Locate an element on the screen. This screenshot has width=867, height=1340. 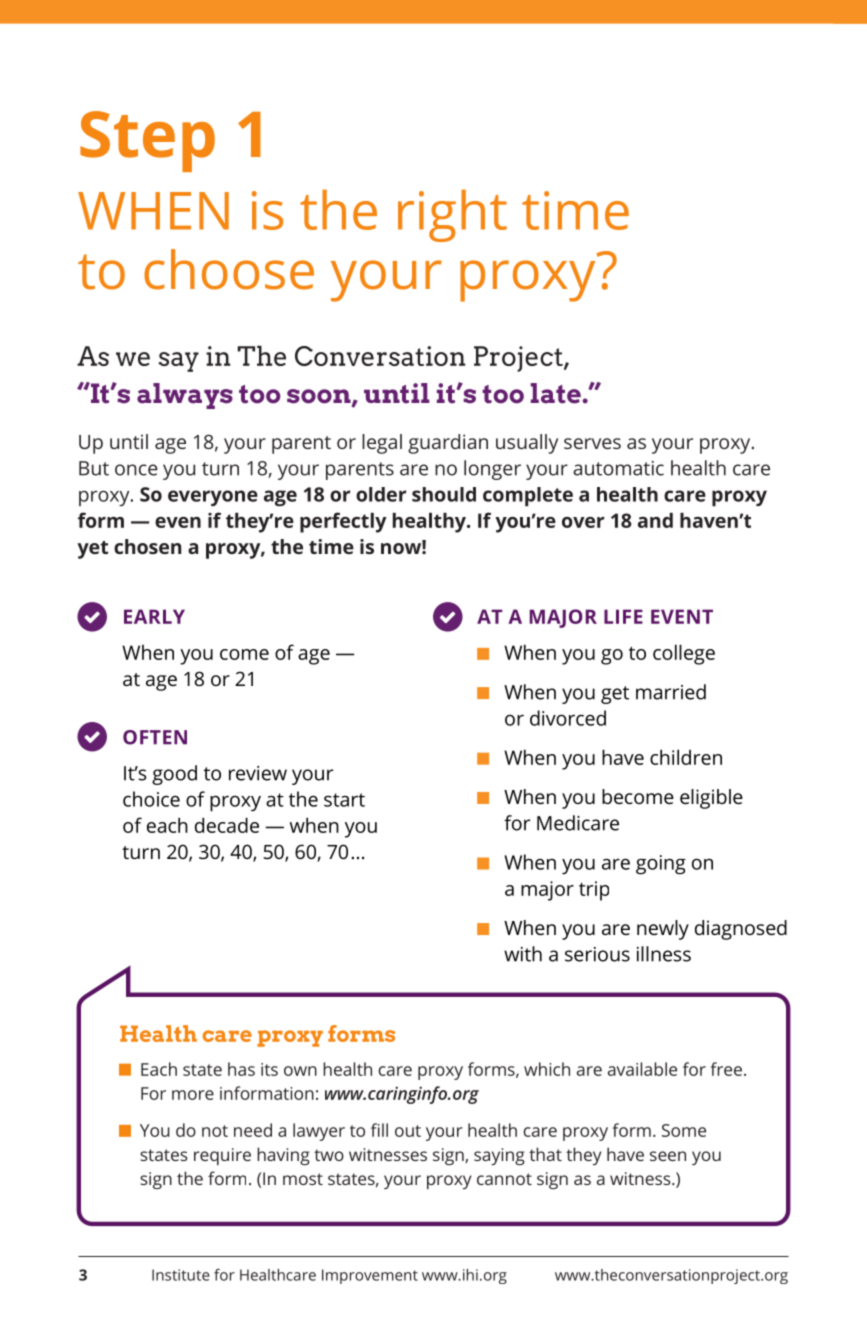
chosen is located at coordinates (148, 546).
